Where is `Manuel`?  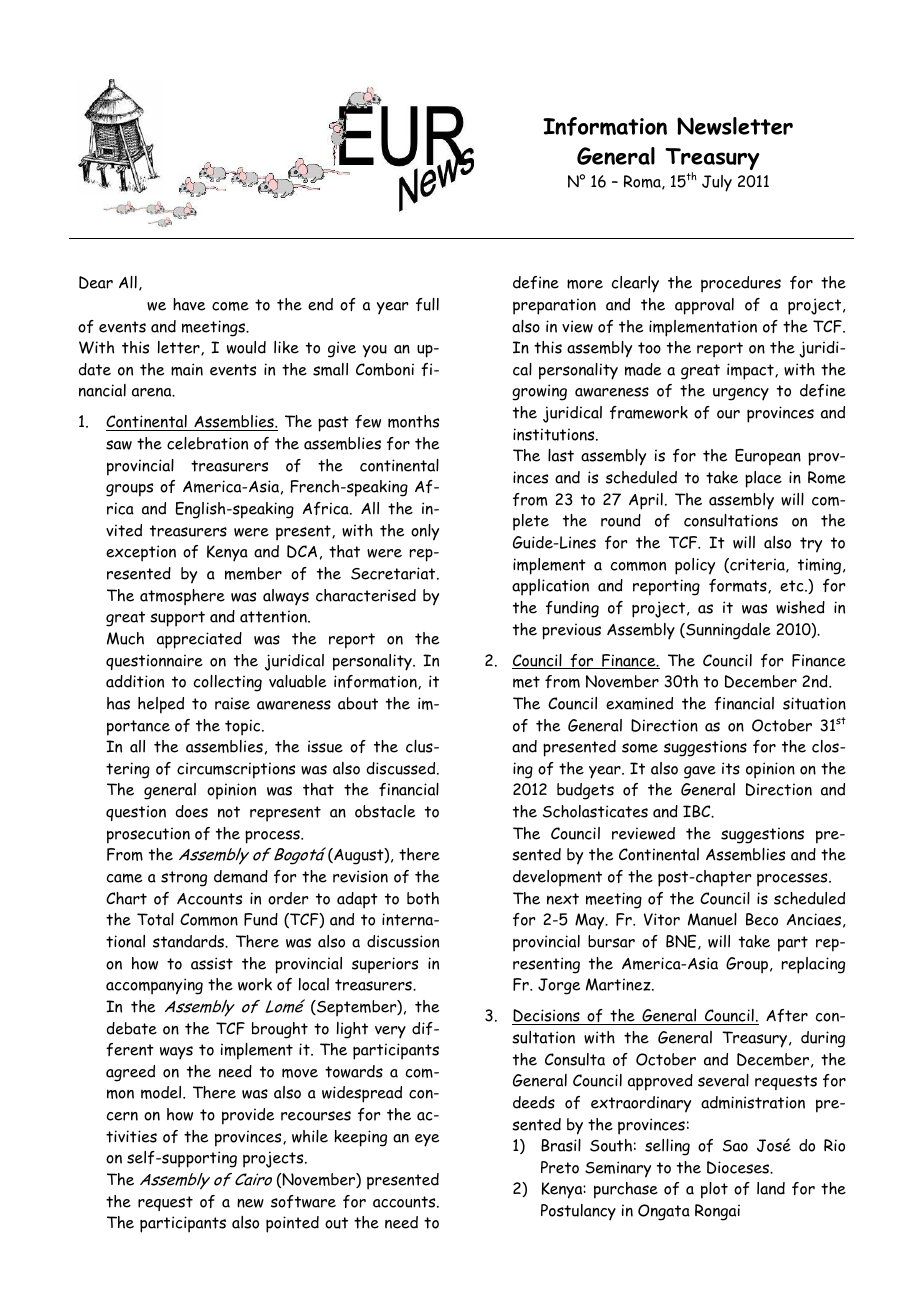
Manuel is located at coordinates (712, 919).
